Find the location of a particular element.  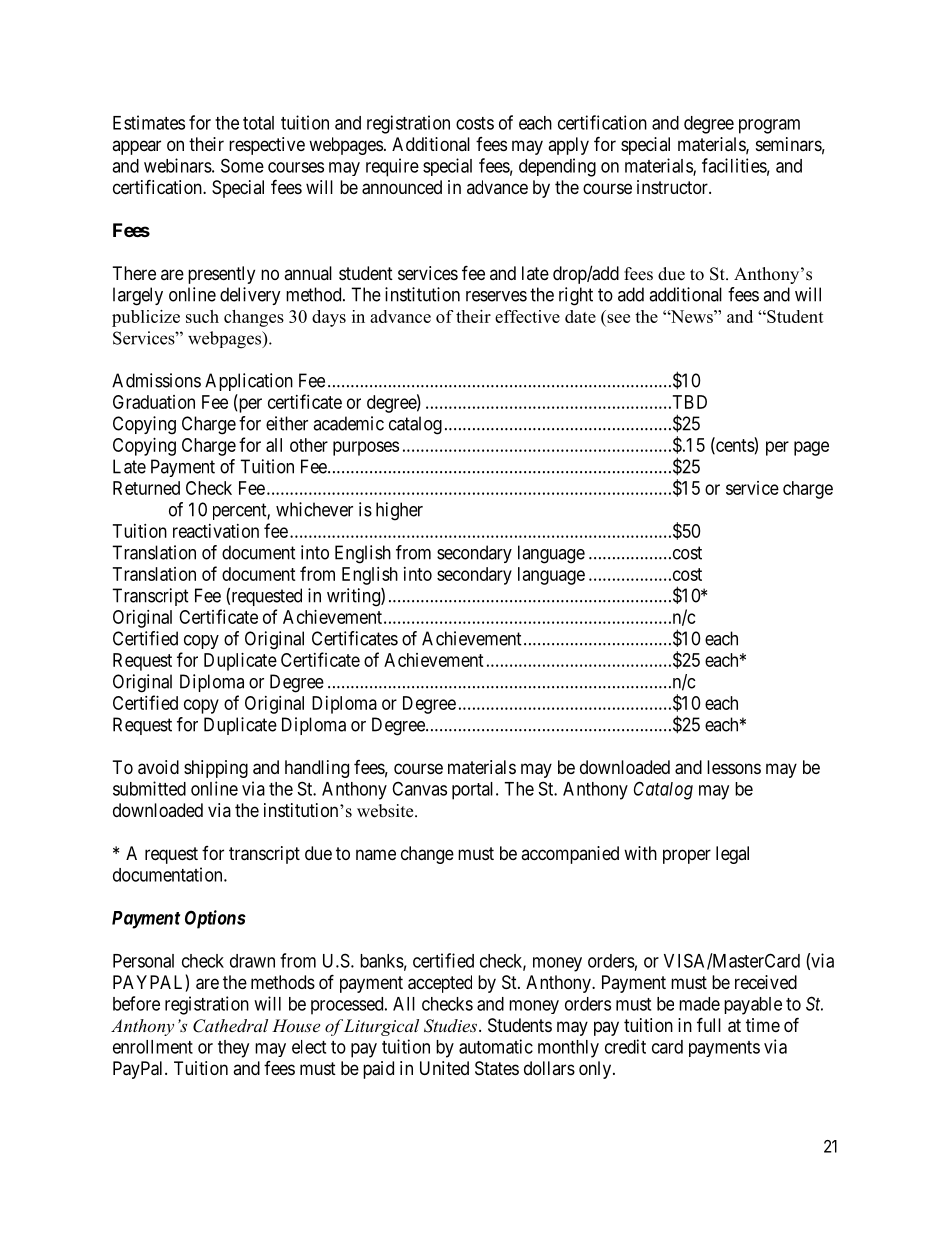

they is located at coordinates (233, 1049).
